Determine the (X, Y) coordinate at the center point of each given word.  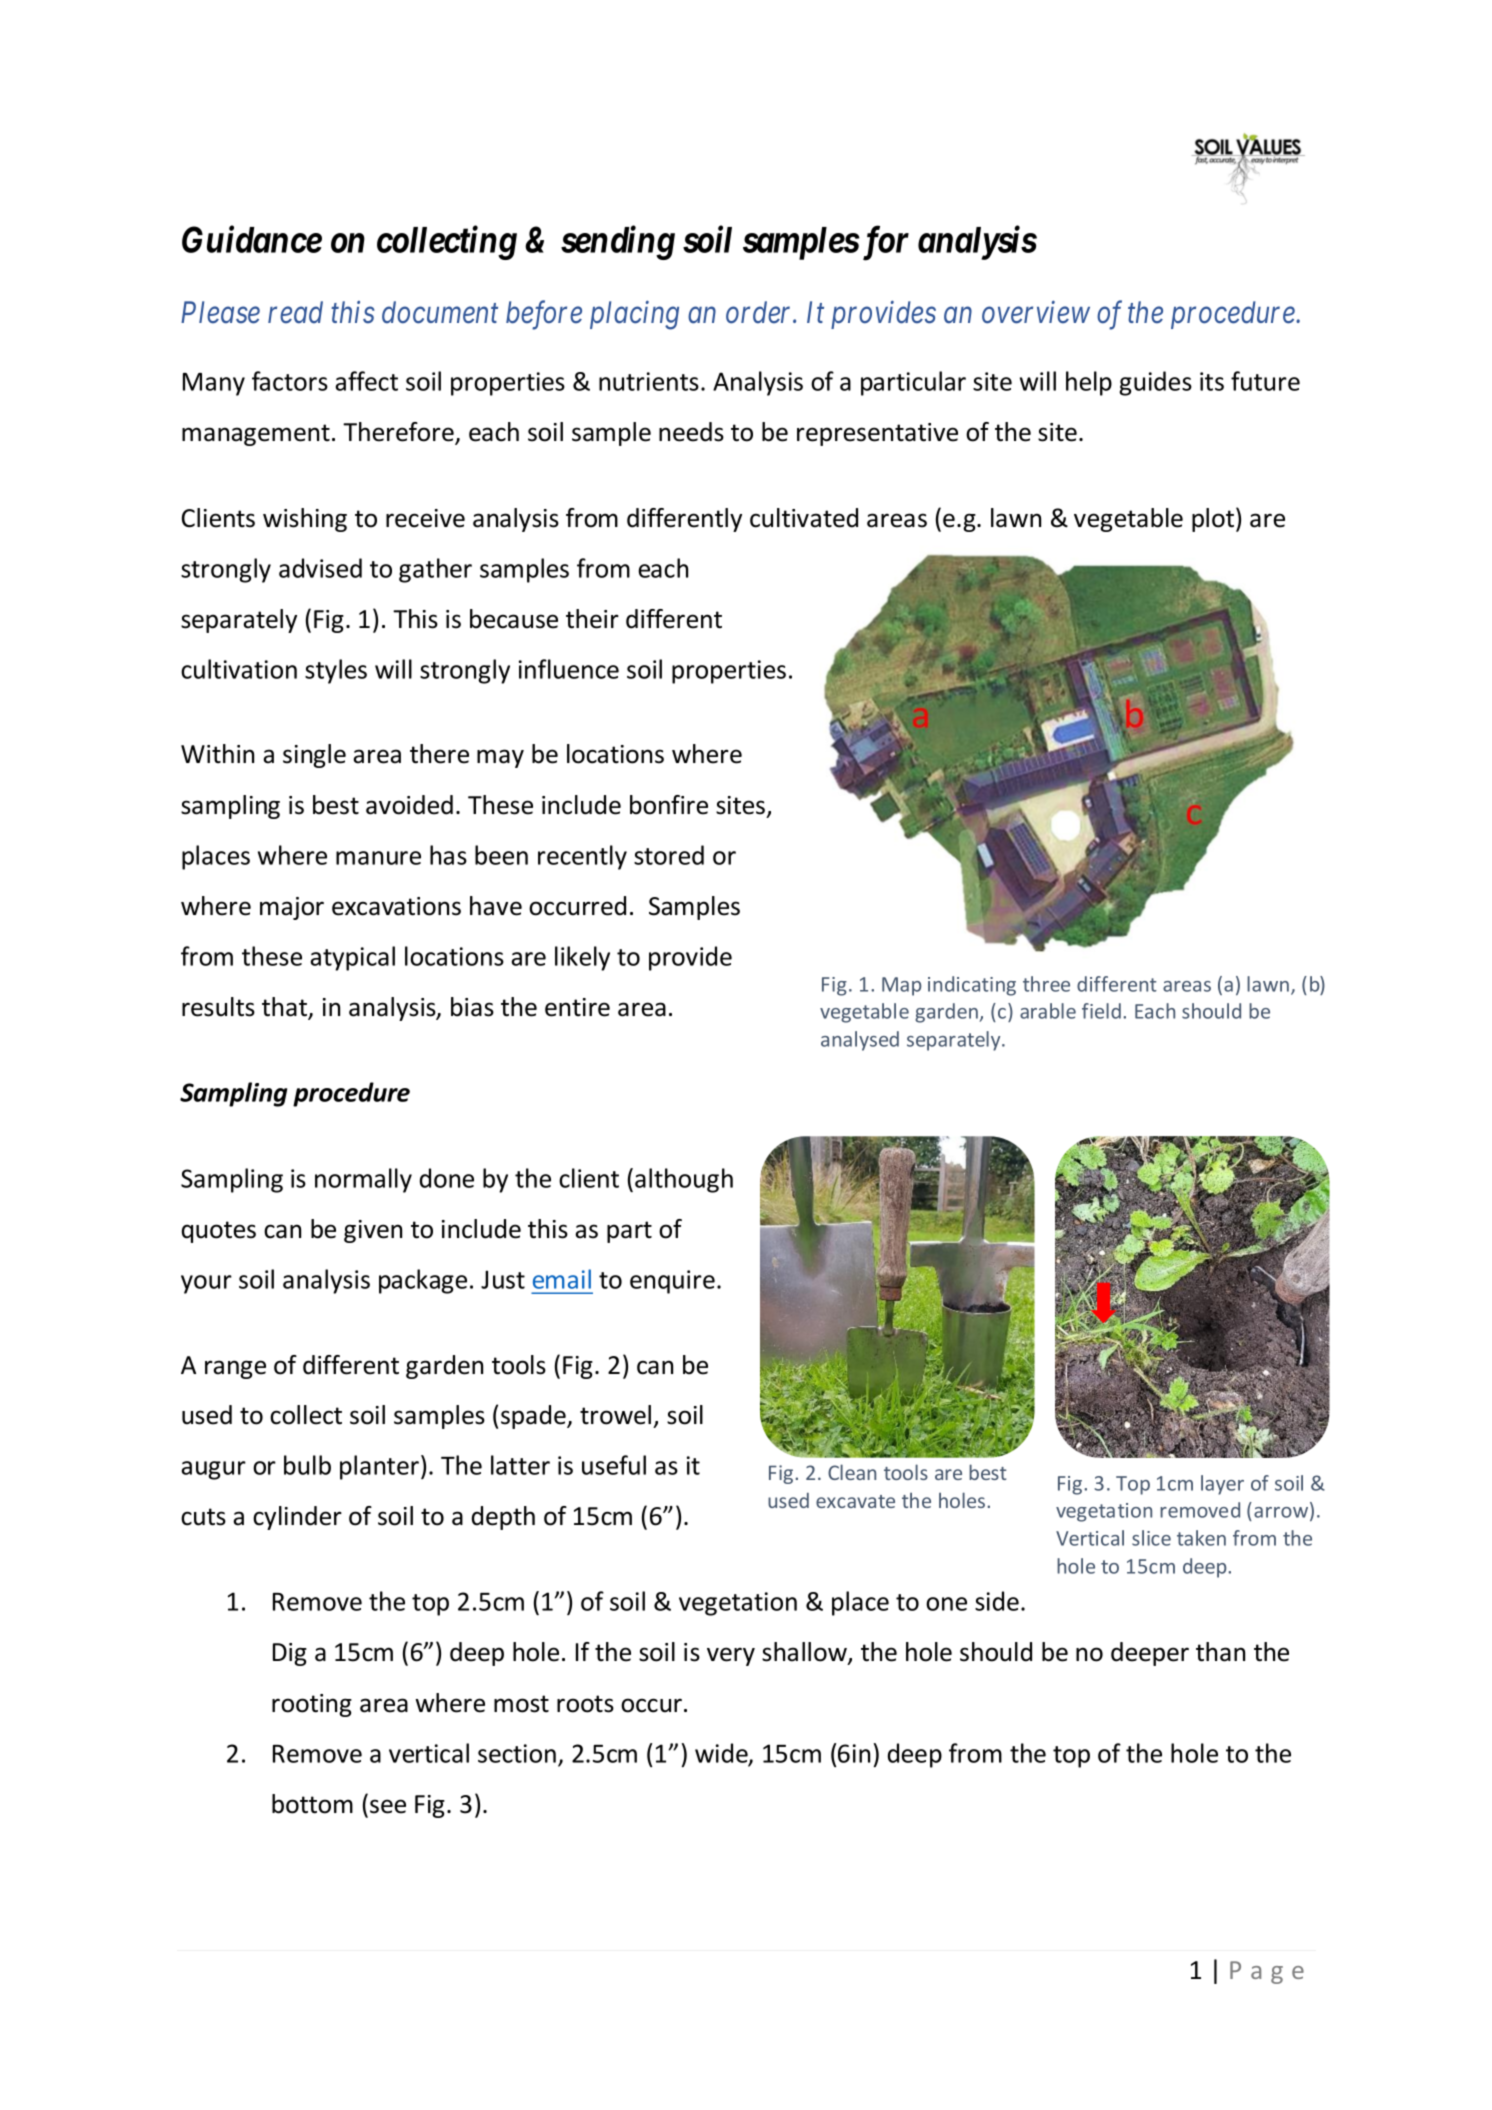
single (314, 756)
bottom (312, 1804)
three (1046, 984)
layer (1222, 1485)
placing (634, 315)
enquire (672, 1282)
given (373, 1231)
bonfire (669, 805)
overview (1036, 312)
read (295, 312)
